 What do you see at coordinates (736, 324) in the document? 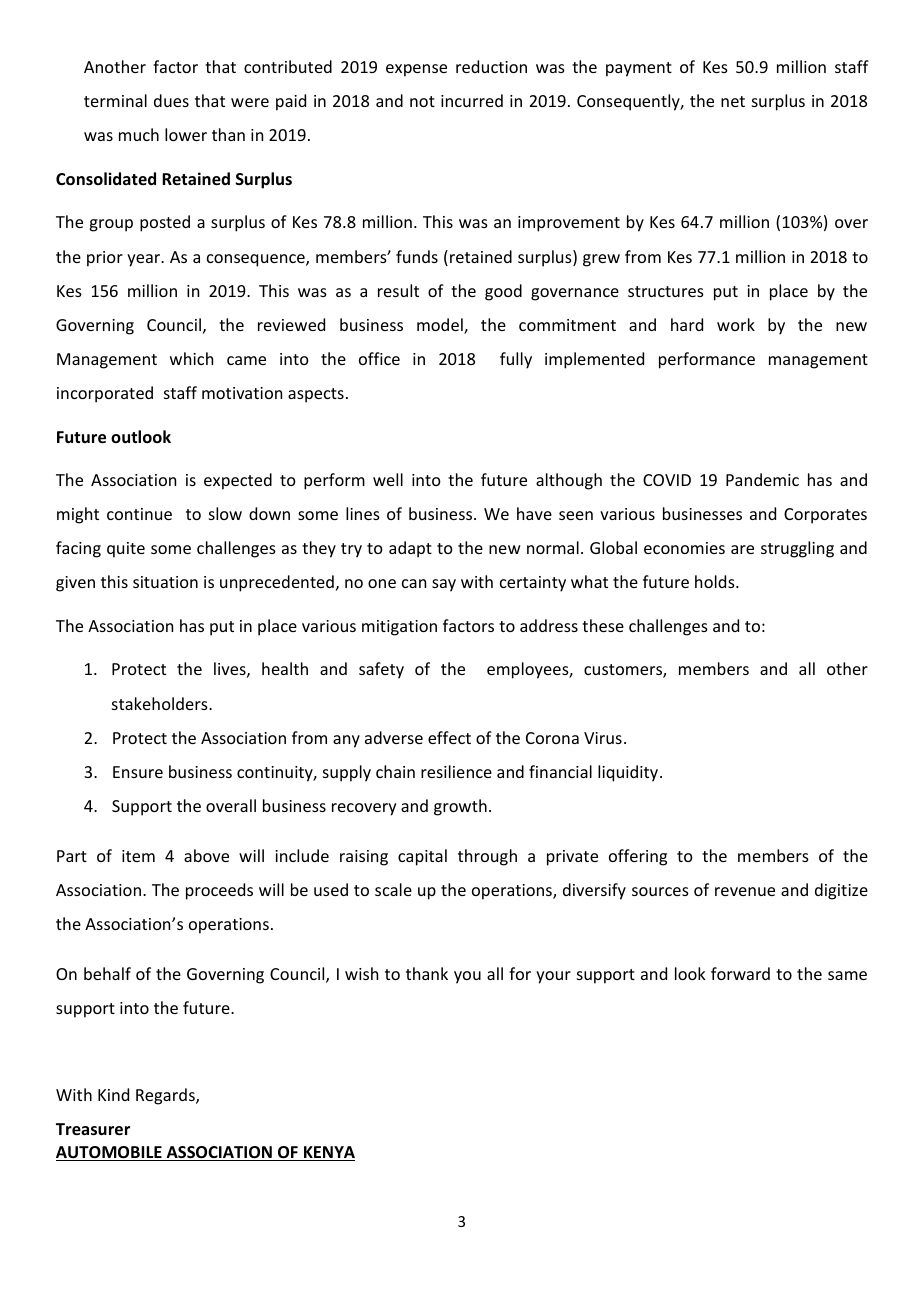
I see `work` at bounding box center [736, 324].
